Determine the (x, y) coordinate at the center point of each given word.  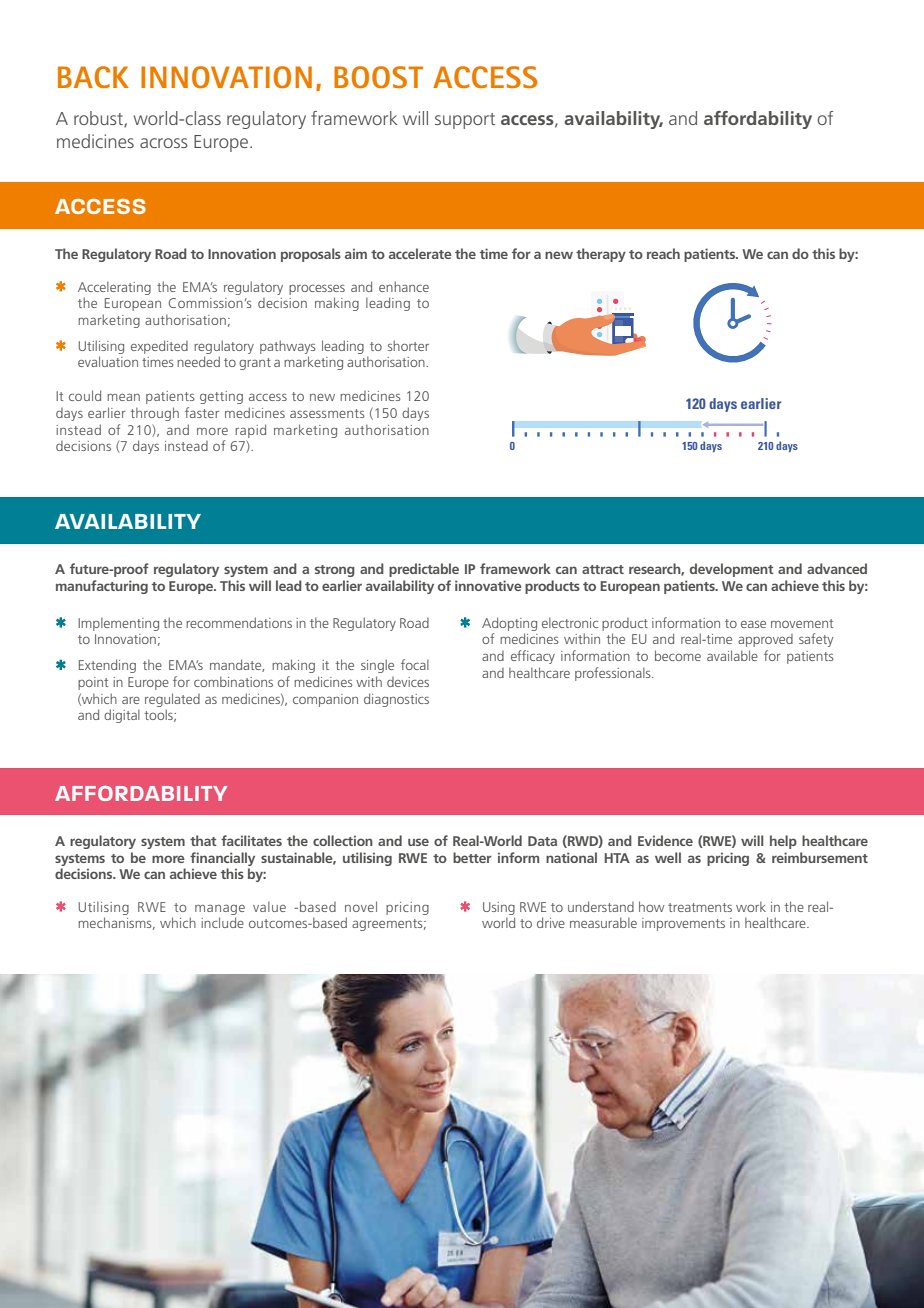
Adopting (509, 624)
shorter (408, 345)
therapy (601, 255)
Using (499, 908)
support (465, 121)
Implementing (118, 624)
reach (663, 253)
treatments (700, 907)
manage (220, 909)
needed (198, 361)
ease (753, 624)
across (164, 143)
